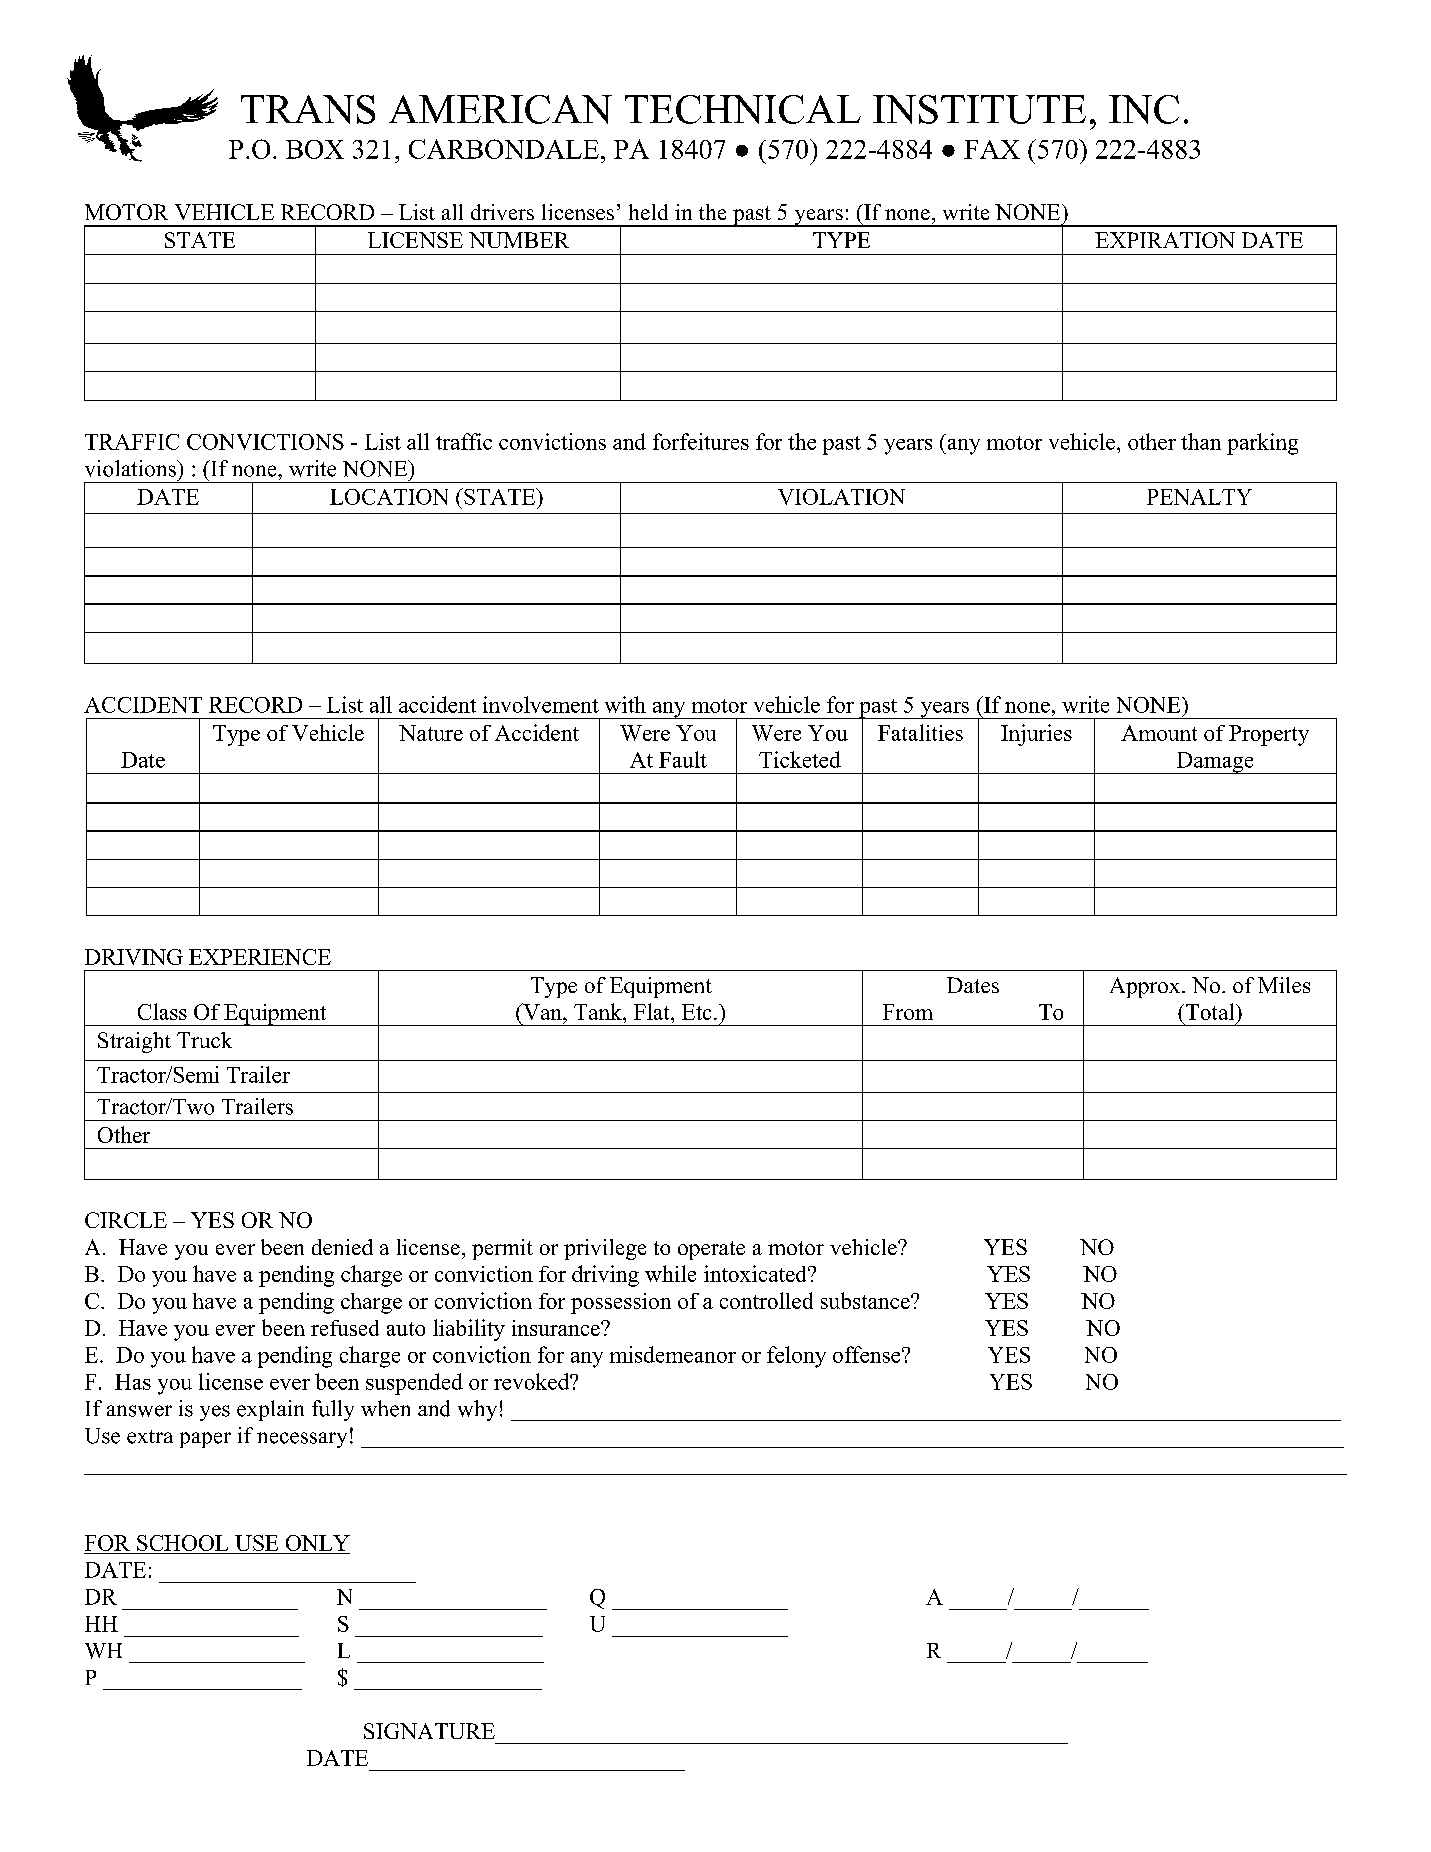  Describe the element at coordinates (743, 109) in the page. I see `TECHNICAL` at that location.
